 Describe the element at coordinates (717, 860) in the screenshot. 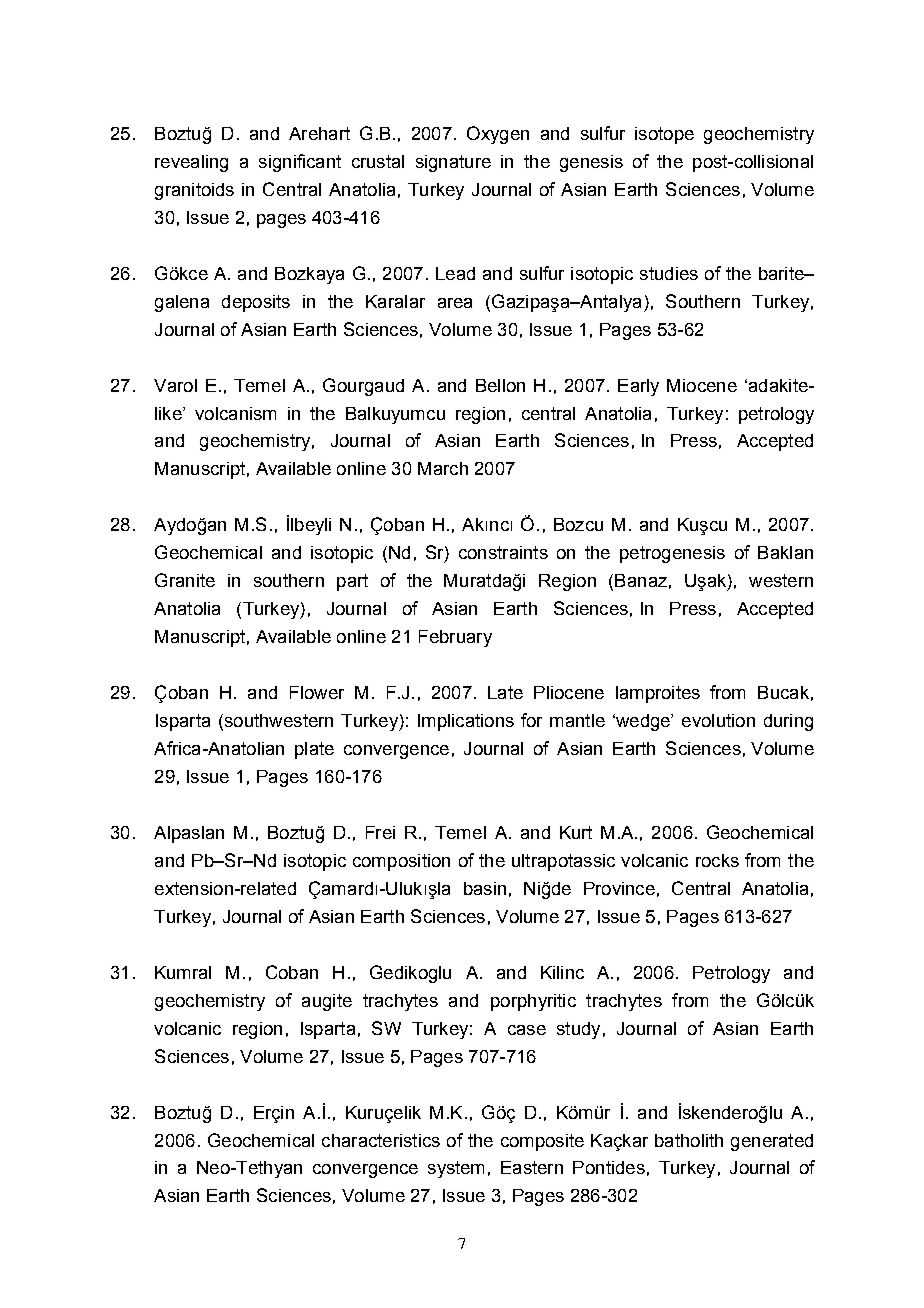

I see `rocks` at that location.
